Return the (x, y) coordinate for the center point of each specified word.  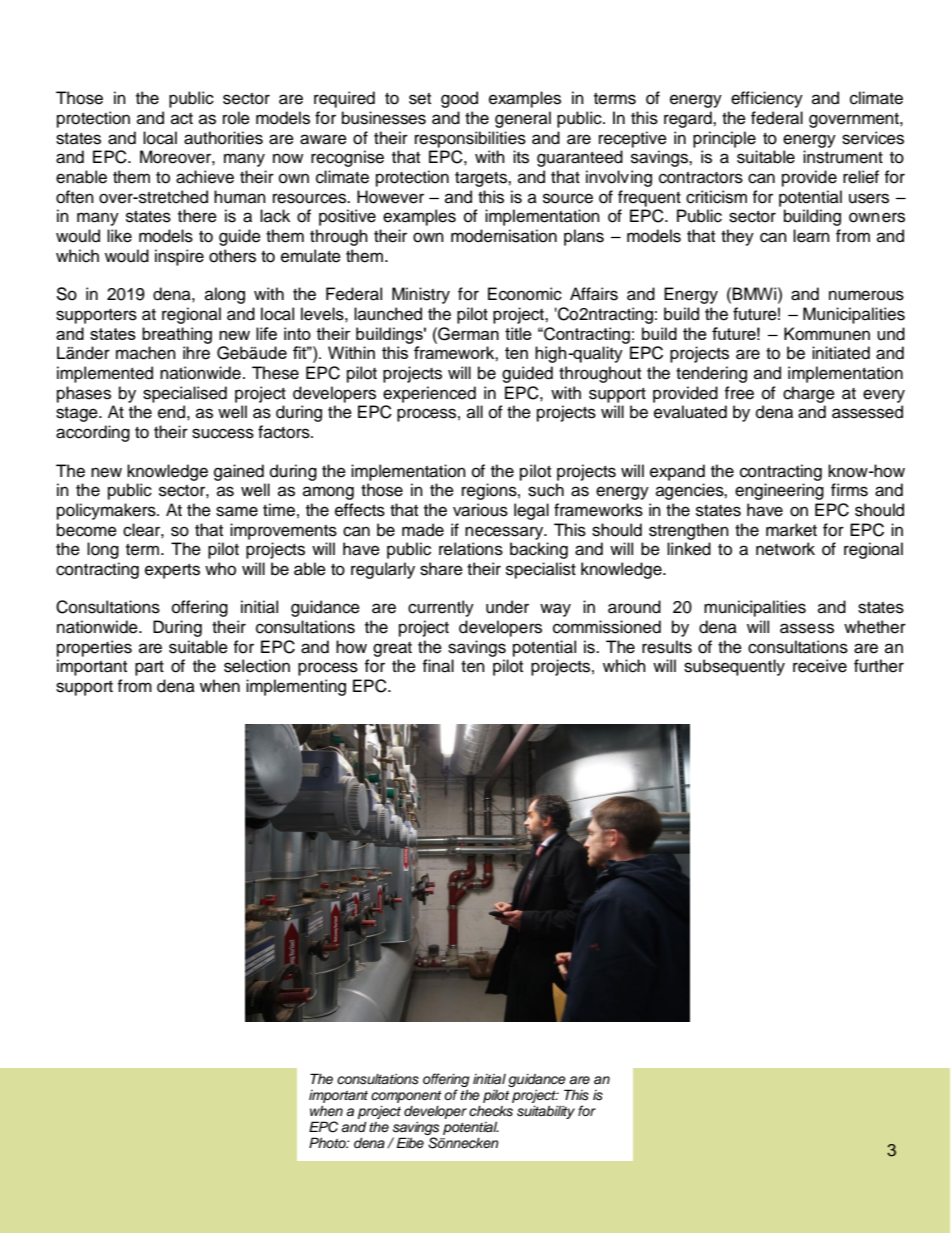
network (785, 549)
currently (441, 608)
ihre (196, 353)
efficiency (767, 99)
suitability (546, 1112)
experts (172, 571)
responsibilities (470, 139)
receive (820, 666)
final (438, 666)
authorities (223, 138)
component (406, 1097)
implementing (296, 687)
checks (491, 1111)
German (467, 334)
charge (809, 394)
